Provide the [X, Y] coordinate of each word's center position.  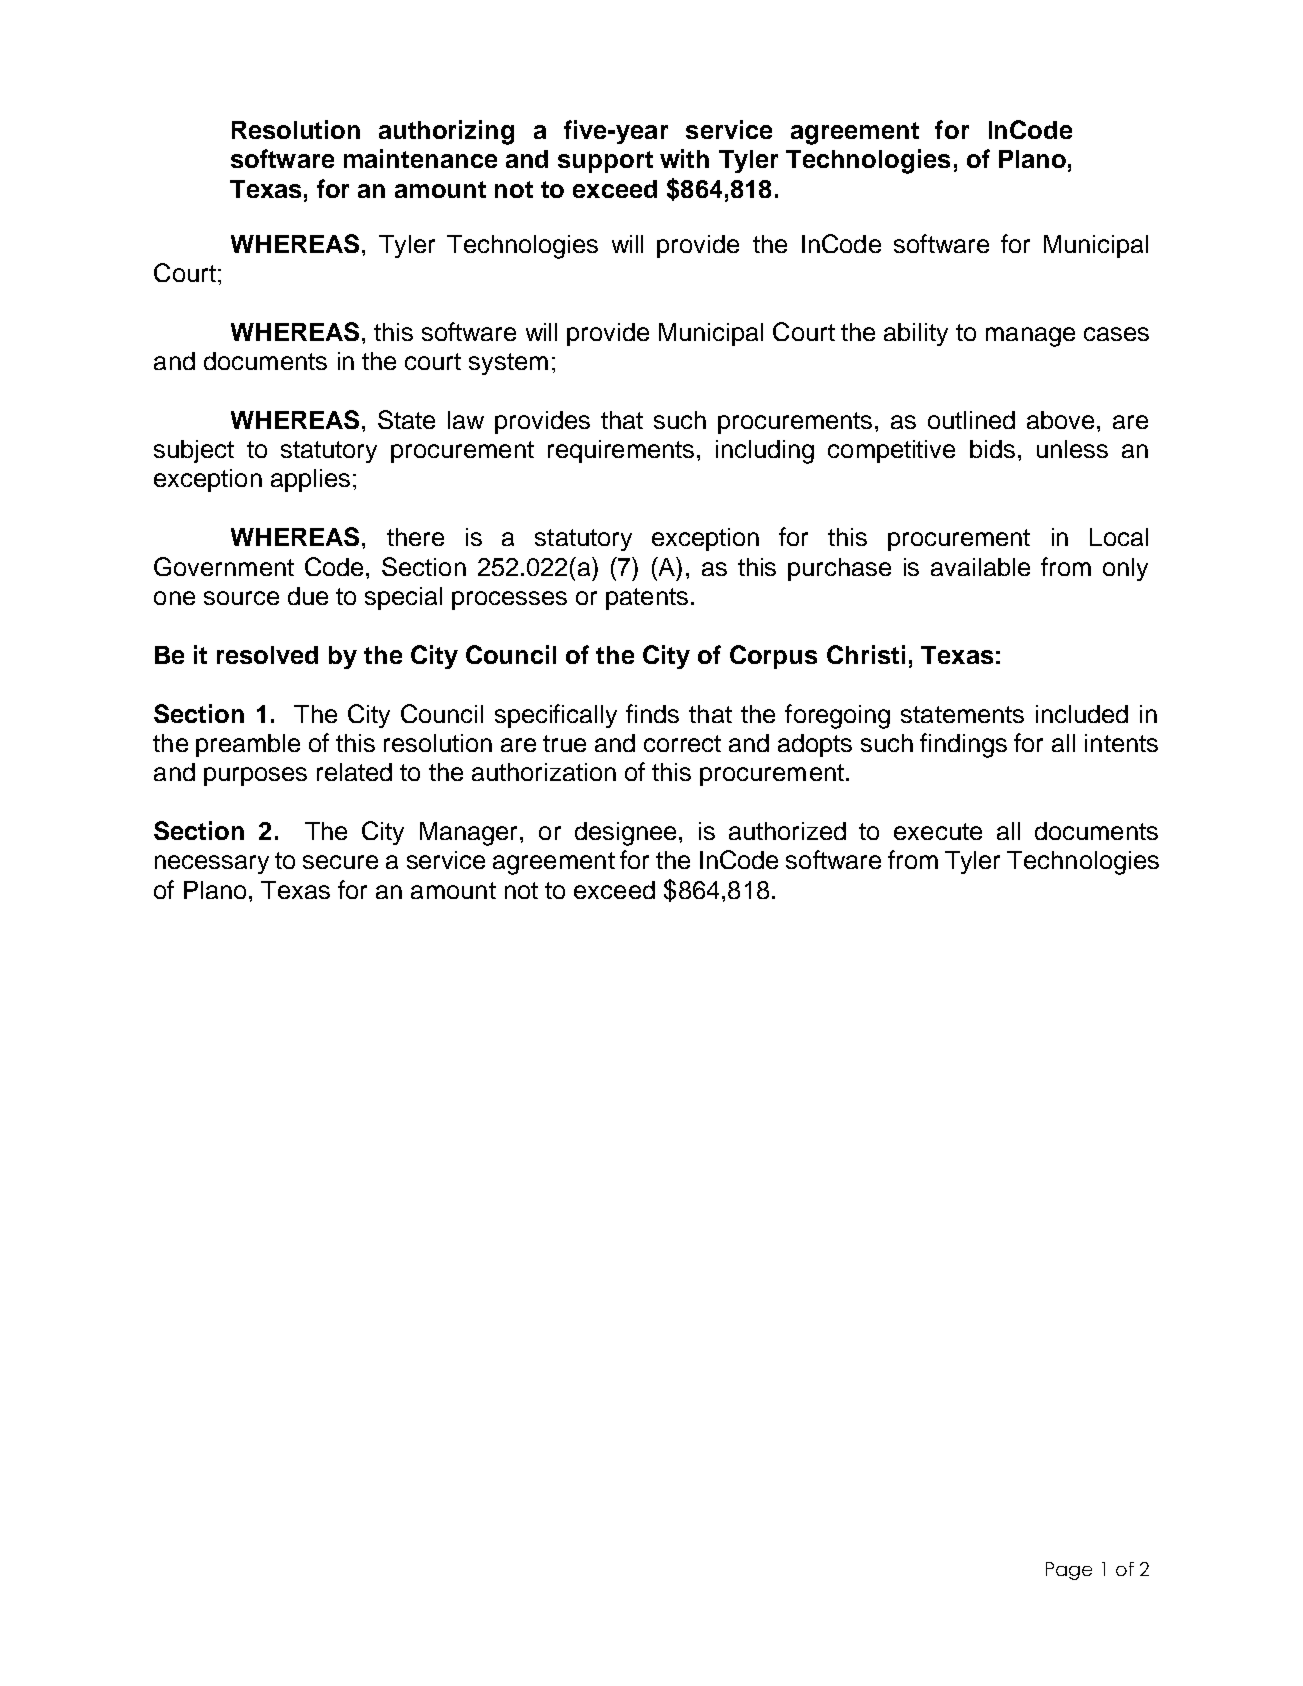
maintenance [420, 158]
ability [916, 334]
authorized [787, 831]
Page [1069, 1571]
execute [938, 831]
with [684, 158]
